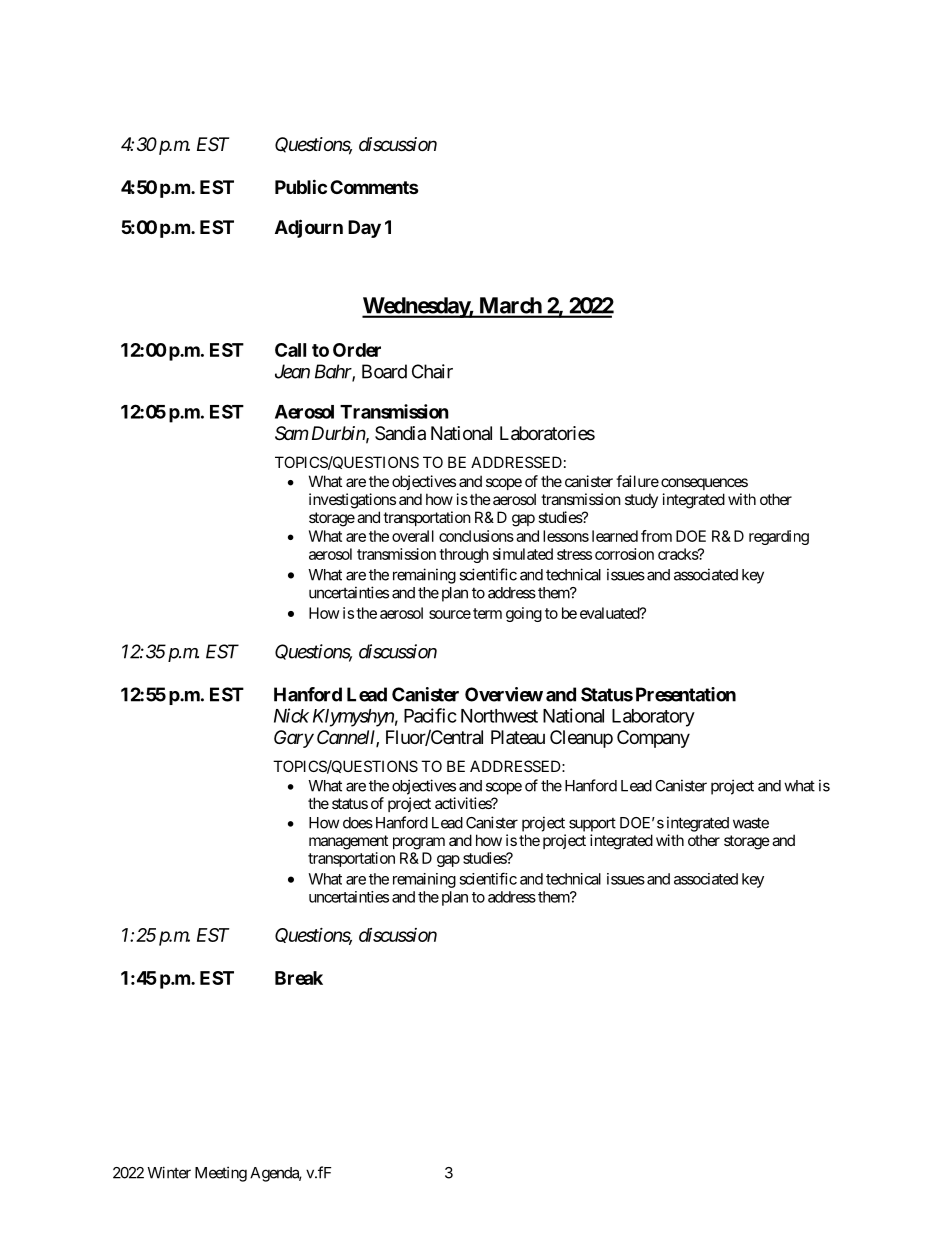 This page has height=1233, width=952. What do you see at coordinates (518, 737) in the page?
I see `Plateau` at bounding box center [518, 737].
